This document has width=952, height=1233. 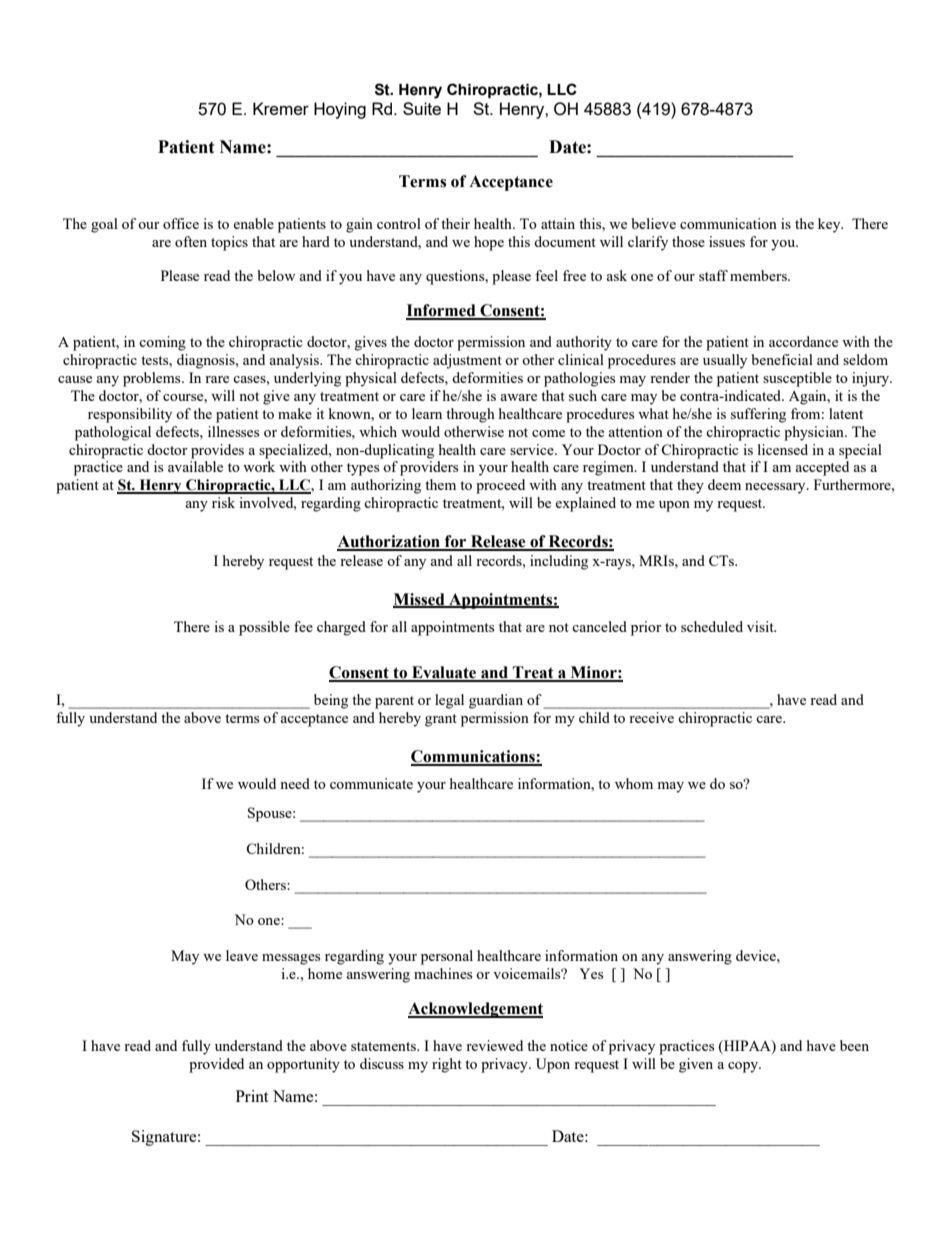 What do you see at coordinates (242, 955) in the document?
I see `leave` at bounding box center [242, 955].
